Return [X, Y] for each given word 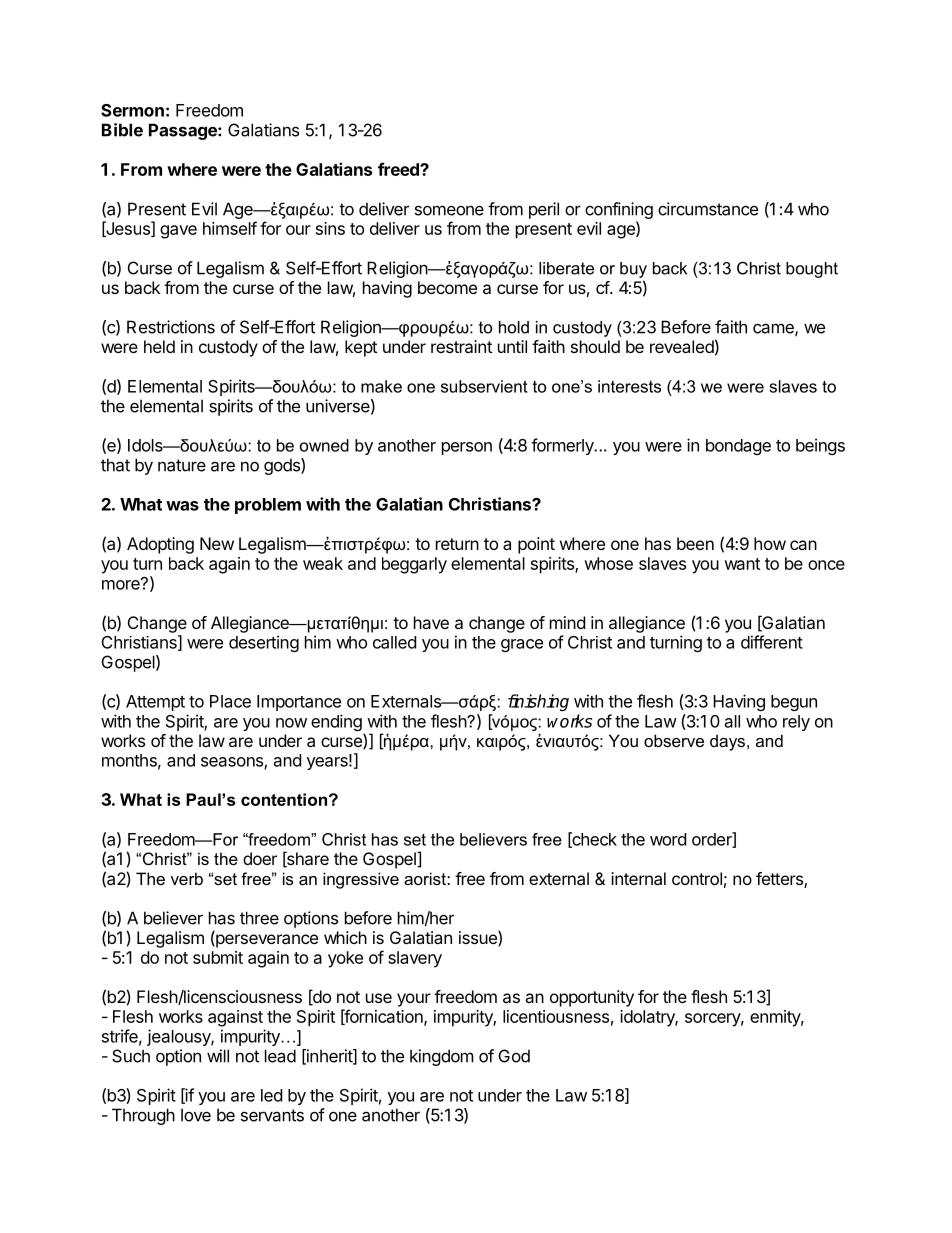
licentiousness [556, 1016]
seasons [233, 763]
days [727, 742]
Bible [122, 130]
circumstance [708, 209]
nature [182, 465]
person [467, 448]
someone [449, 210]
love [196, 1115]
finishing [538, 702]
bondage [738, 447]
